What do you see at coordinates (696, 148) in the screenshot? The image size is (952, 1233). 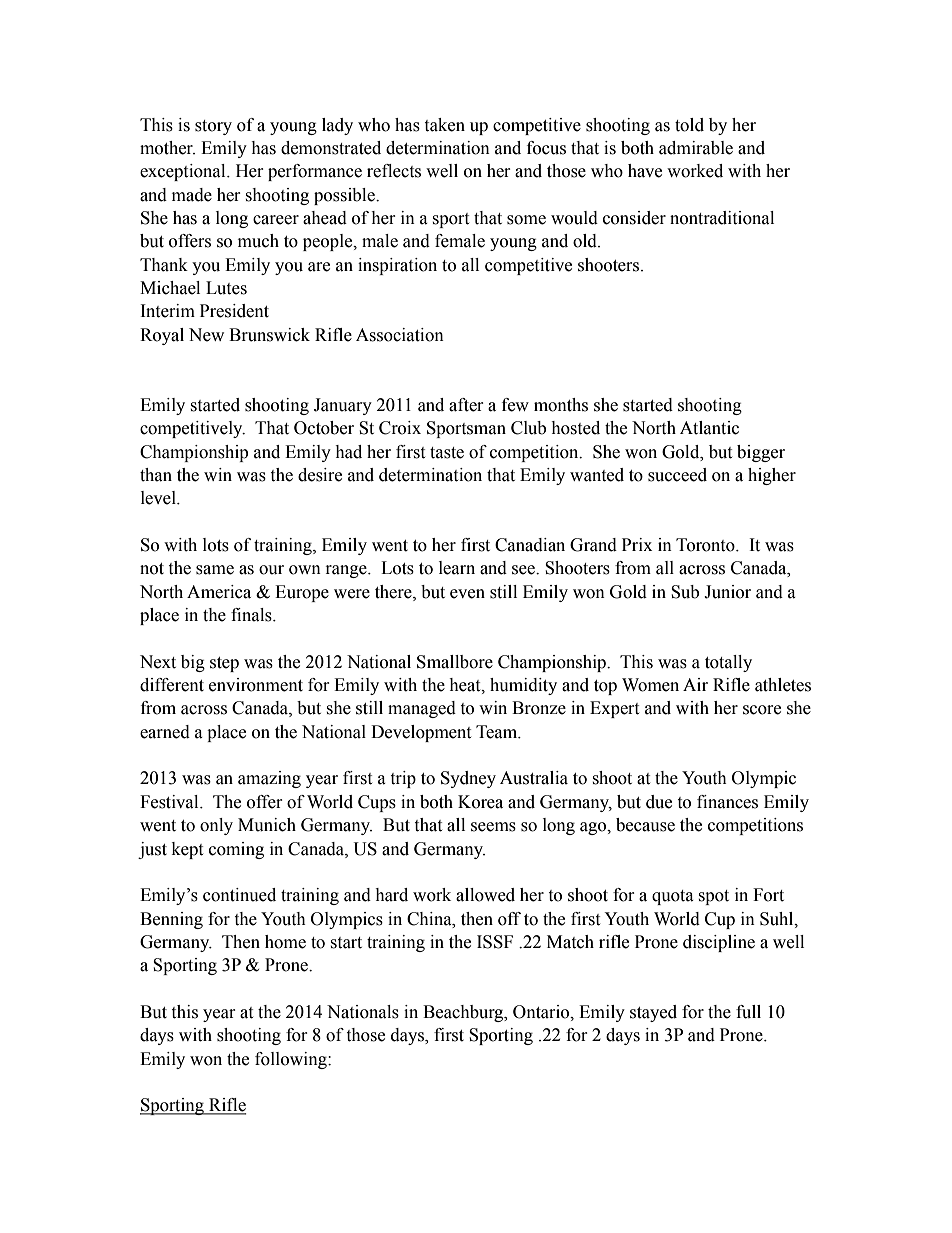 I see `admirable` at bounding box center [696, 148].
